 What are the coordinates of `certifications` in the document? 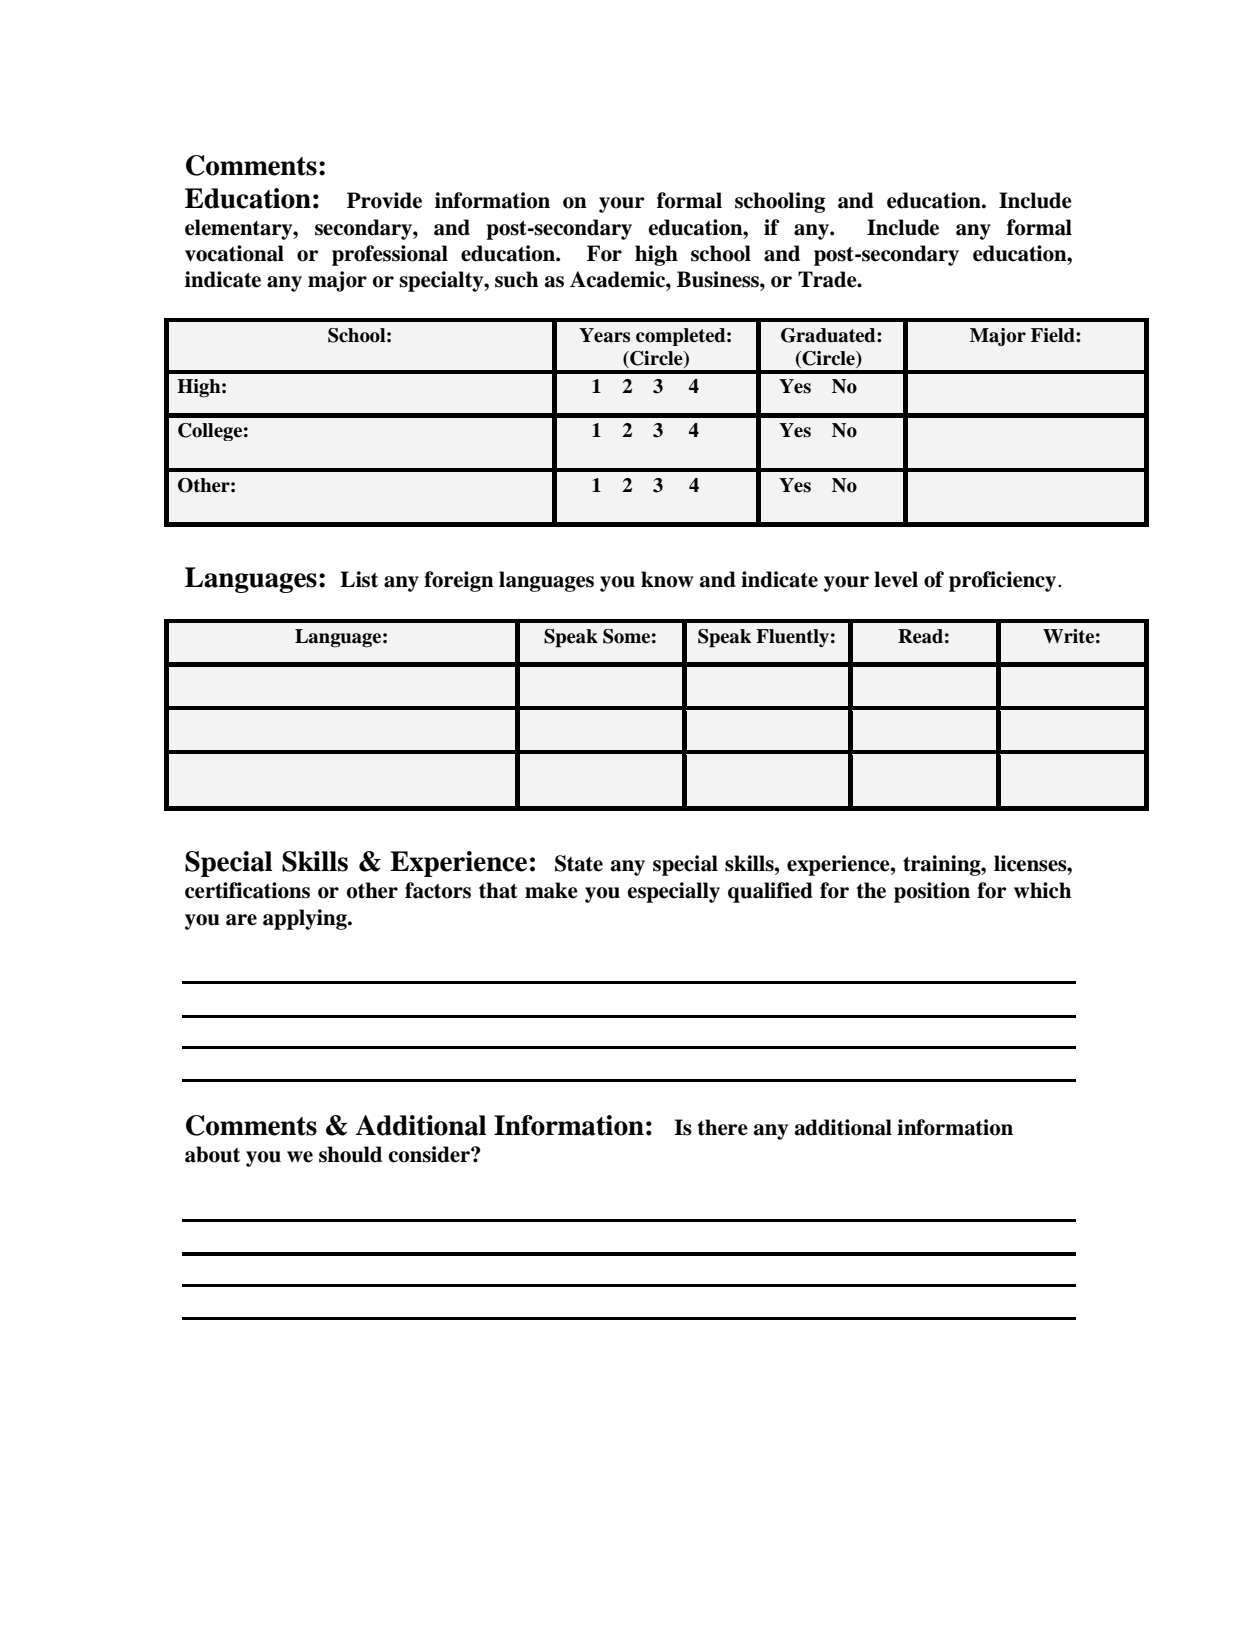 It's located at (247, 890).
